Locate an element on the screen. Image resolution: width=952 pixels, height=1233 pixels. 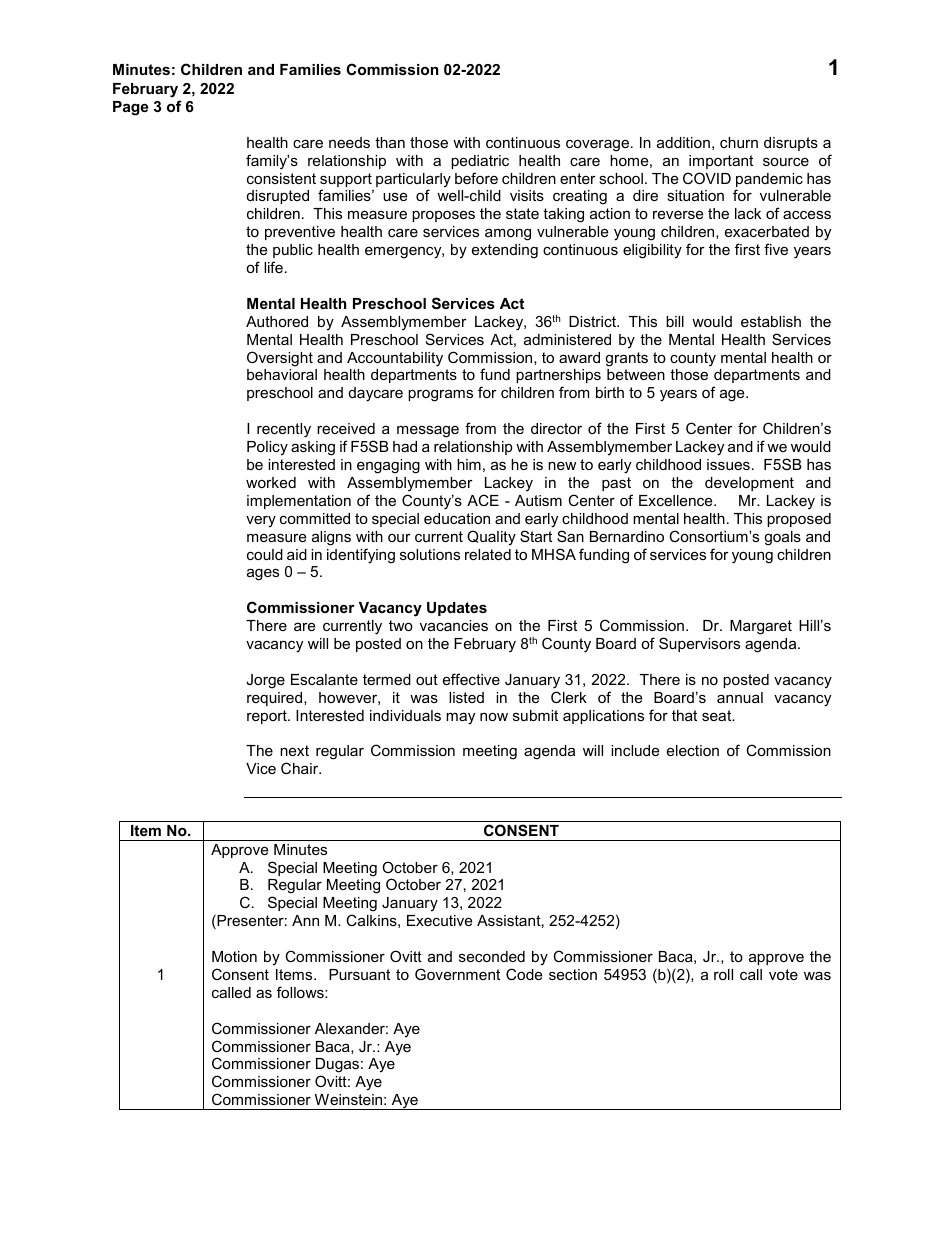
pediatric is located at coordinates (480, 162).
